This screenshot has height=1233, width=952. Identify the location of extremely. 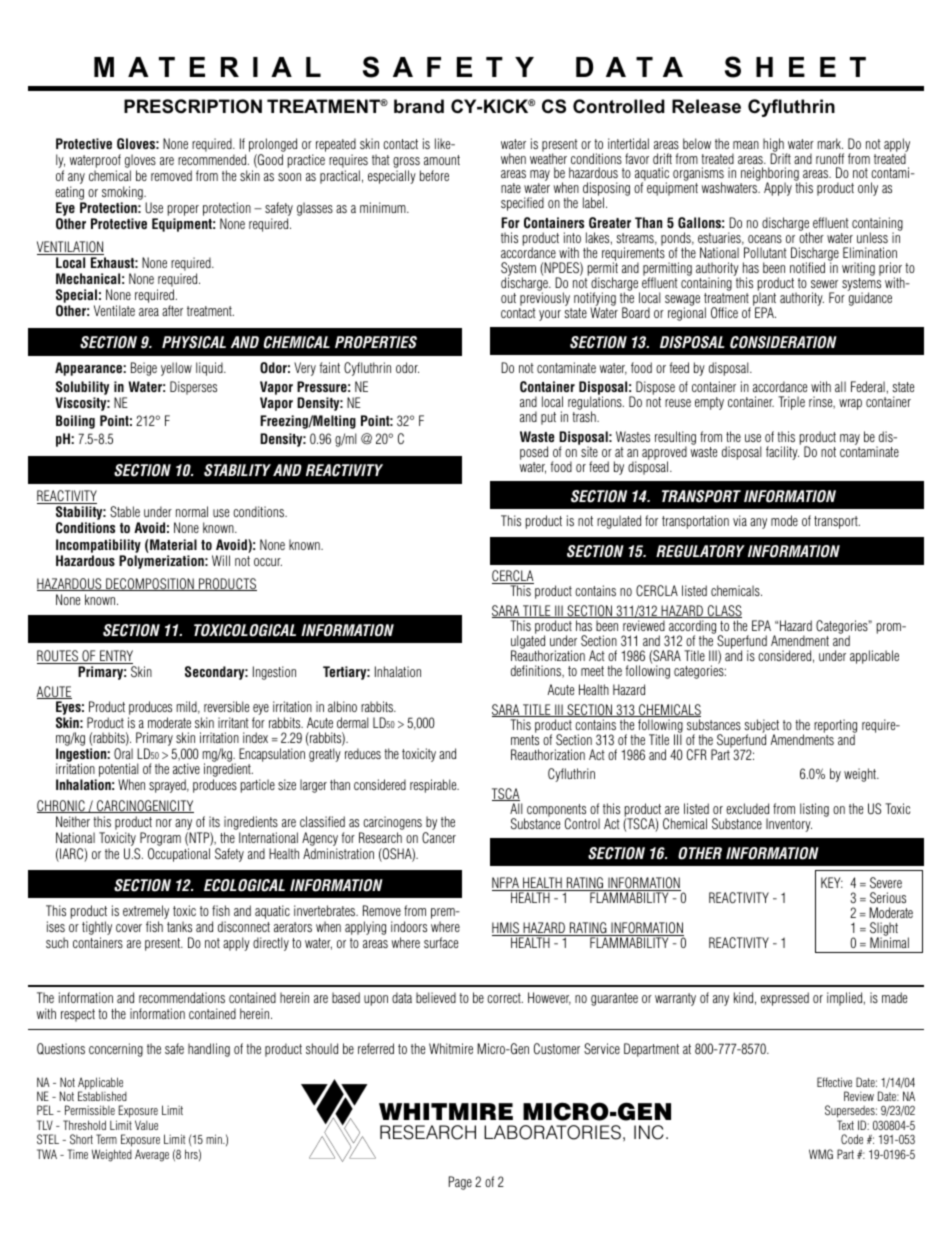
(146, 913).
